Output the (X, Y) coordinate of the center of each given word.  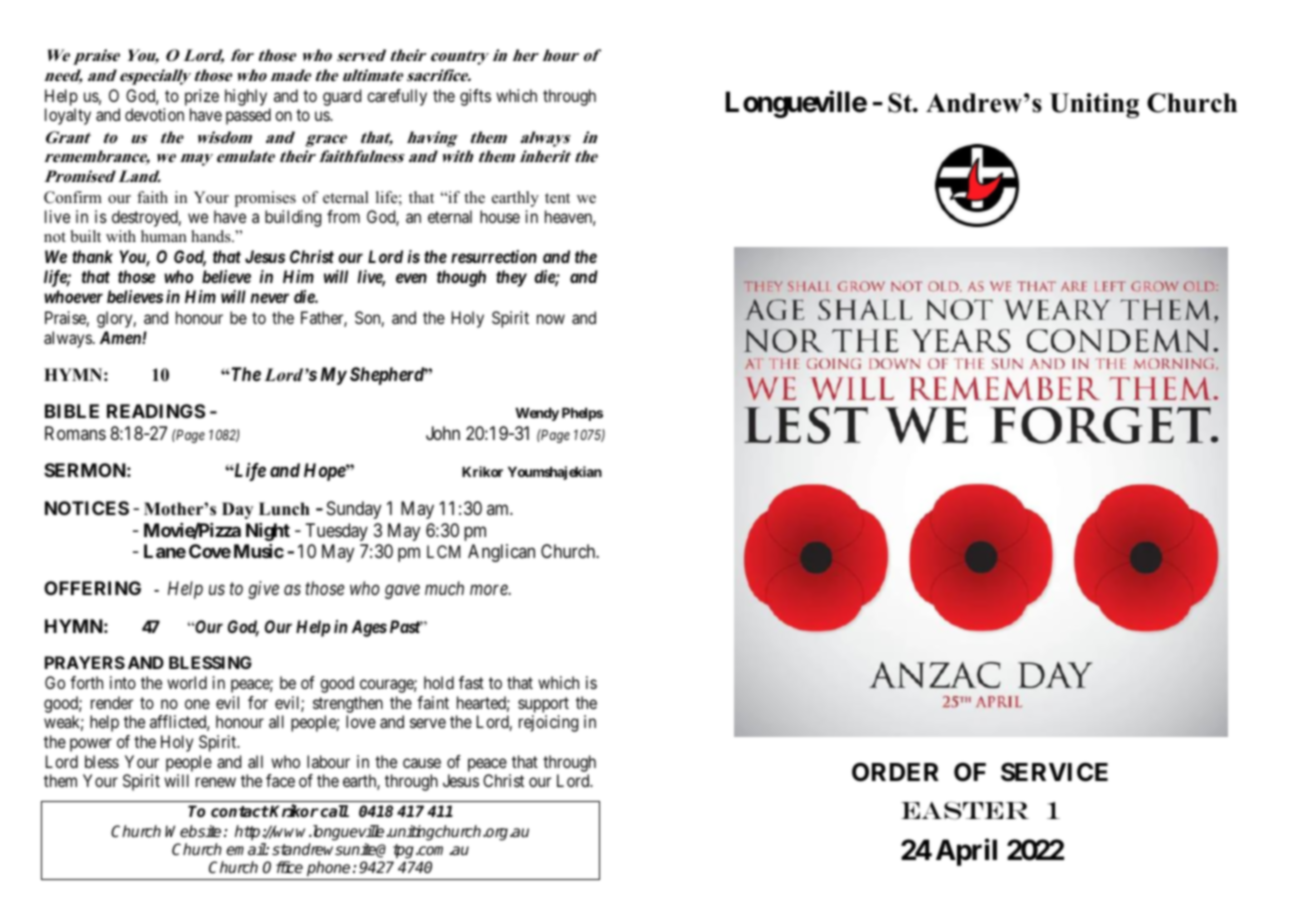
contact (240, 811)
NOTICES (87, 508)
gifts (475, 97)
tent (557, 198)
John (443, 433)
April (966, 852)
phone (328, 869)
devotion (154, 114)
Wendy (537, 414)
